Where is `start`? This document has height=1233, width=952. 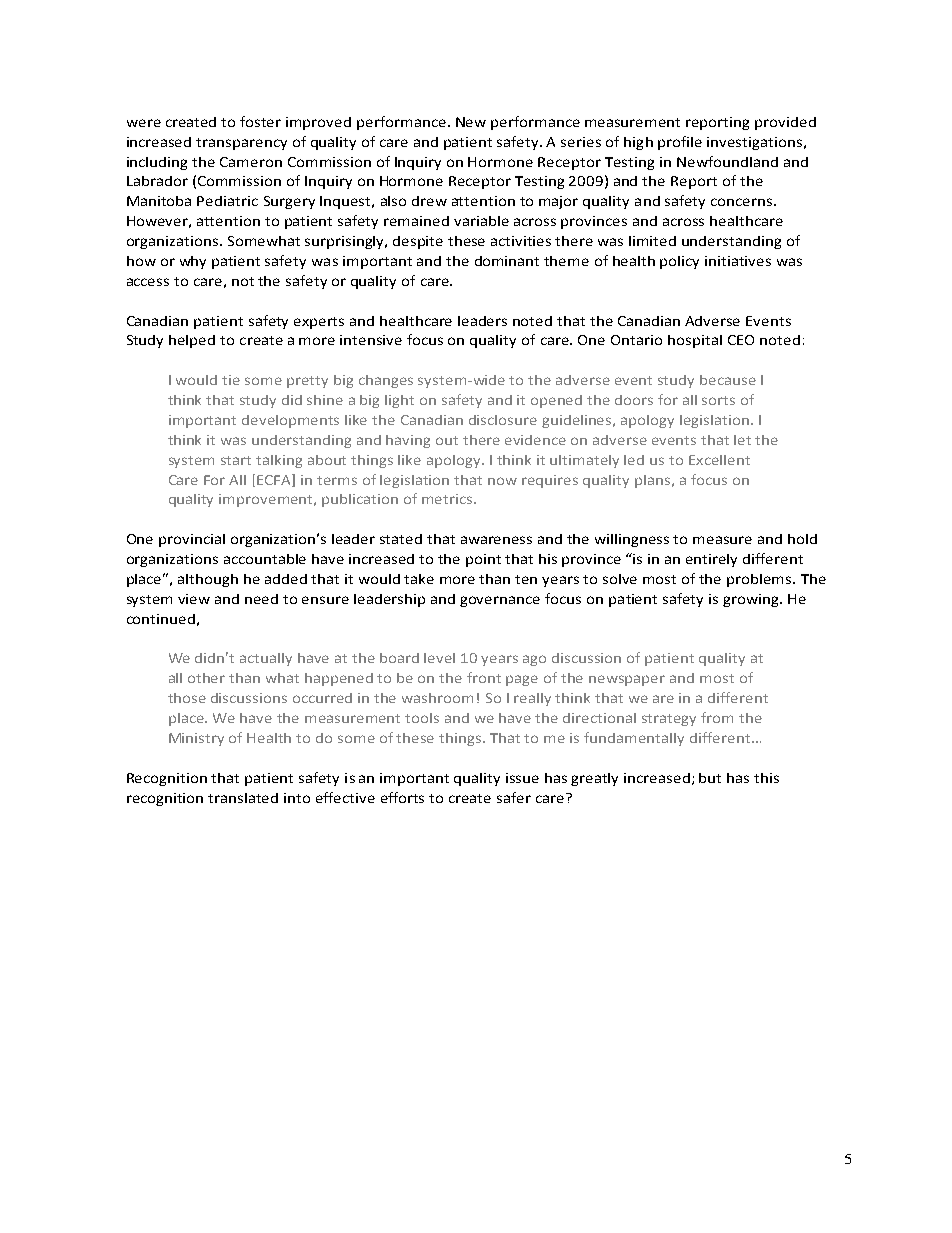
start is located at coordinates (236, 460).
